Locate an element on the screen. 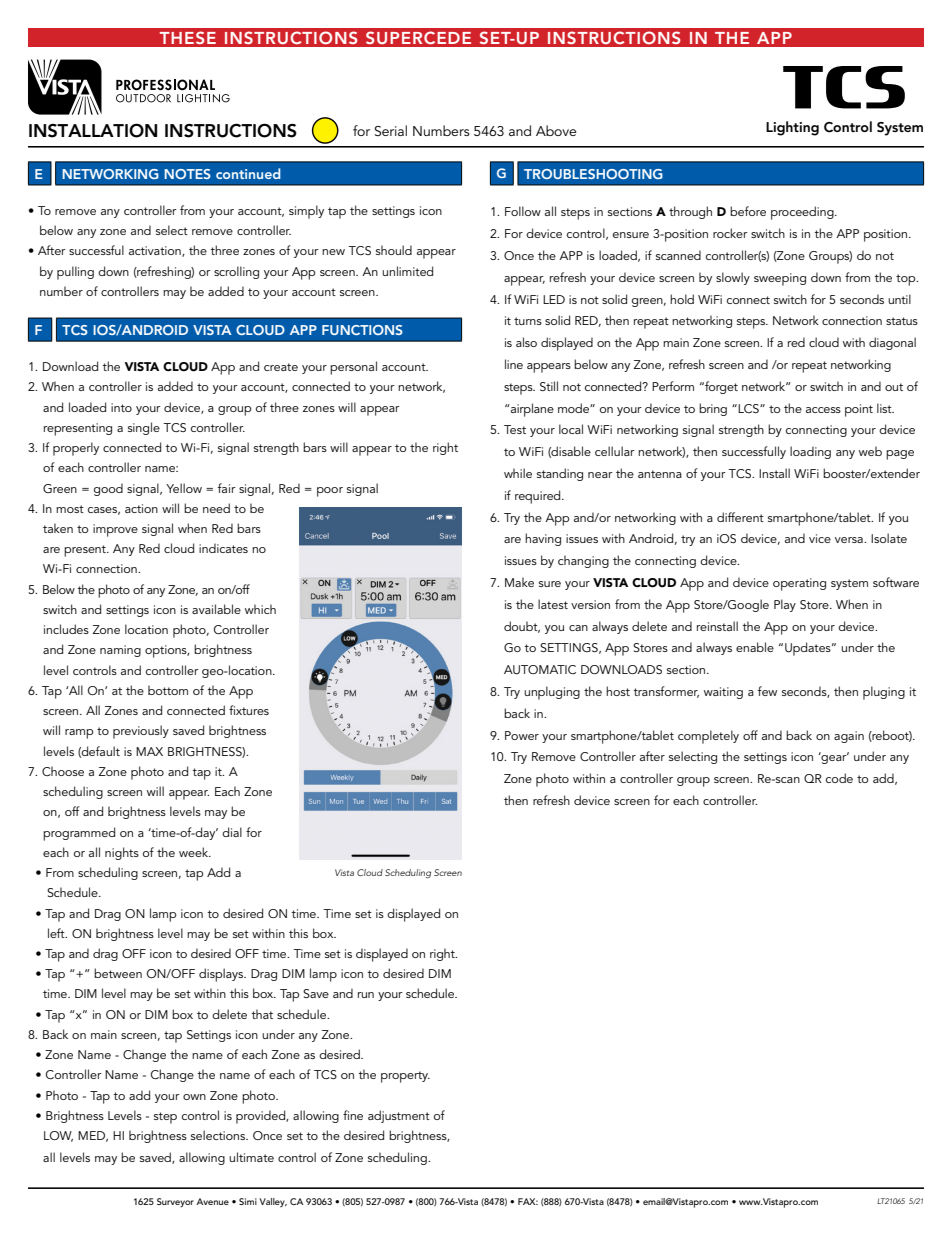 The width and height of the screenshot is (952, 1233). Surveyor is located at coordinates (175, 1202).
